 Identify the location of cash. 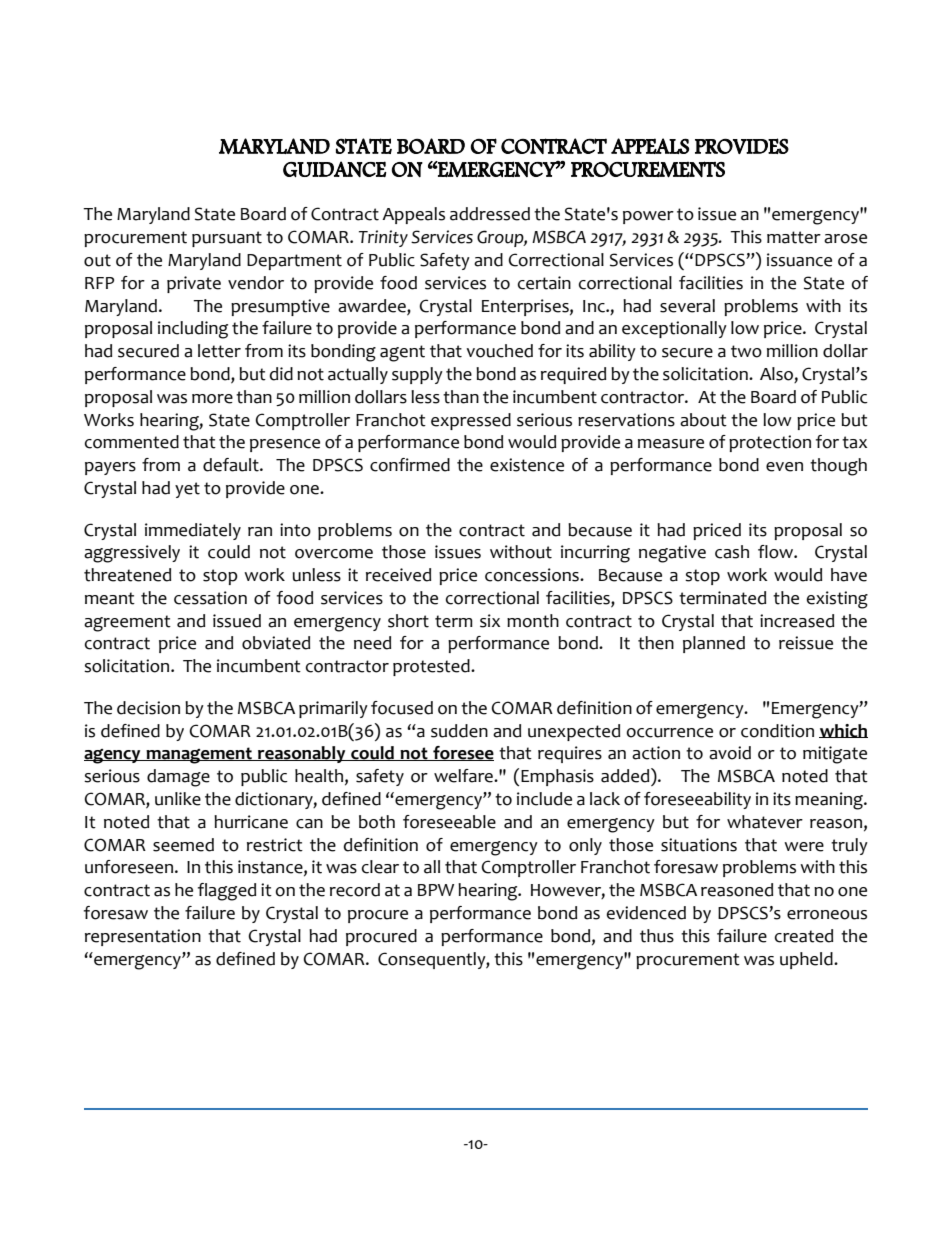
(732, 552).
